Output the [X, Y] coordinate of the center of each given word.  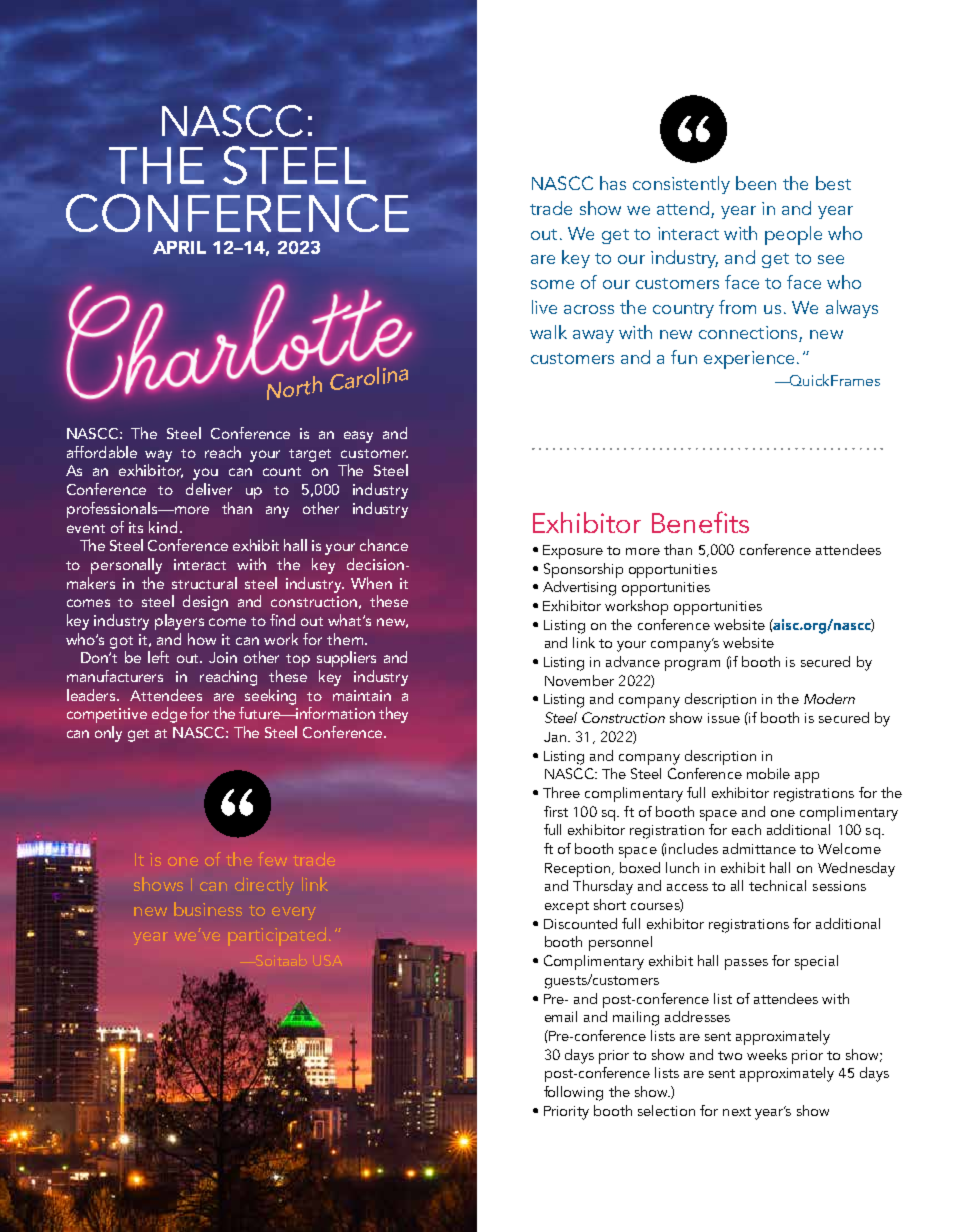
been [756, 183]
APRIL [179, 247]
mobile [768, 773]
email [561, 1016]
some [552, 284]
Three [561, 792]
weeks [767, 1054]
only [108, 734]
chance [384, 545]
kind [165, 527]
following [573, 1093]
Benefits [700, 522]
